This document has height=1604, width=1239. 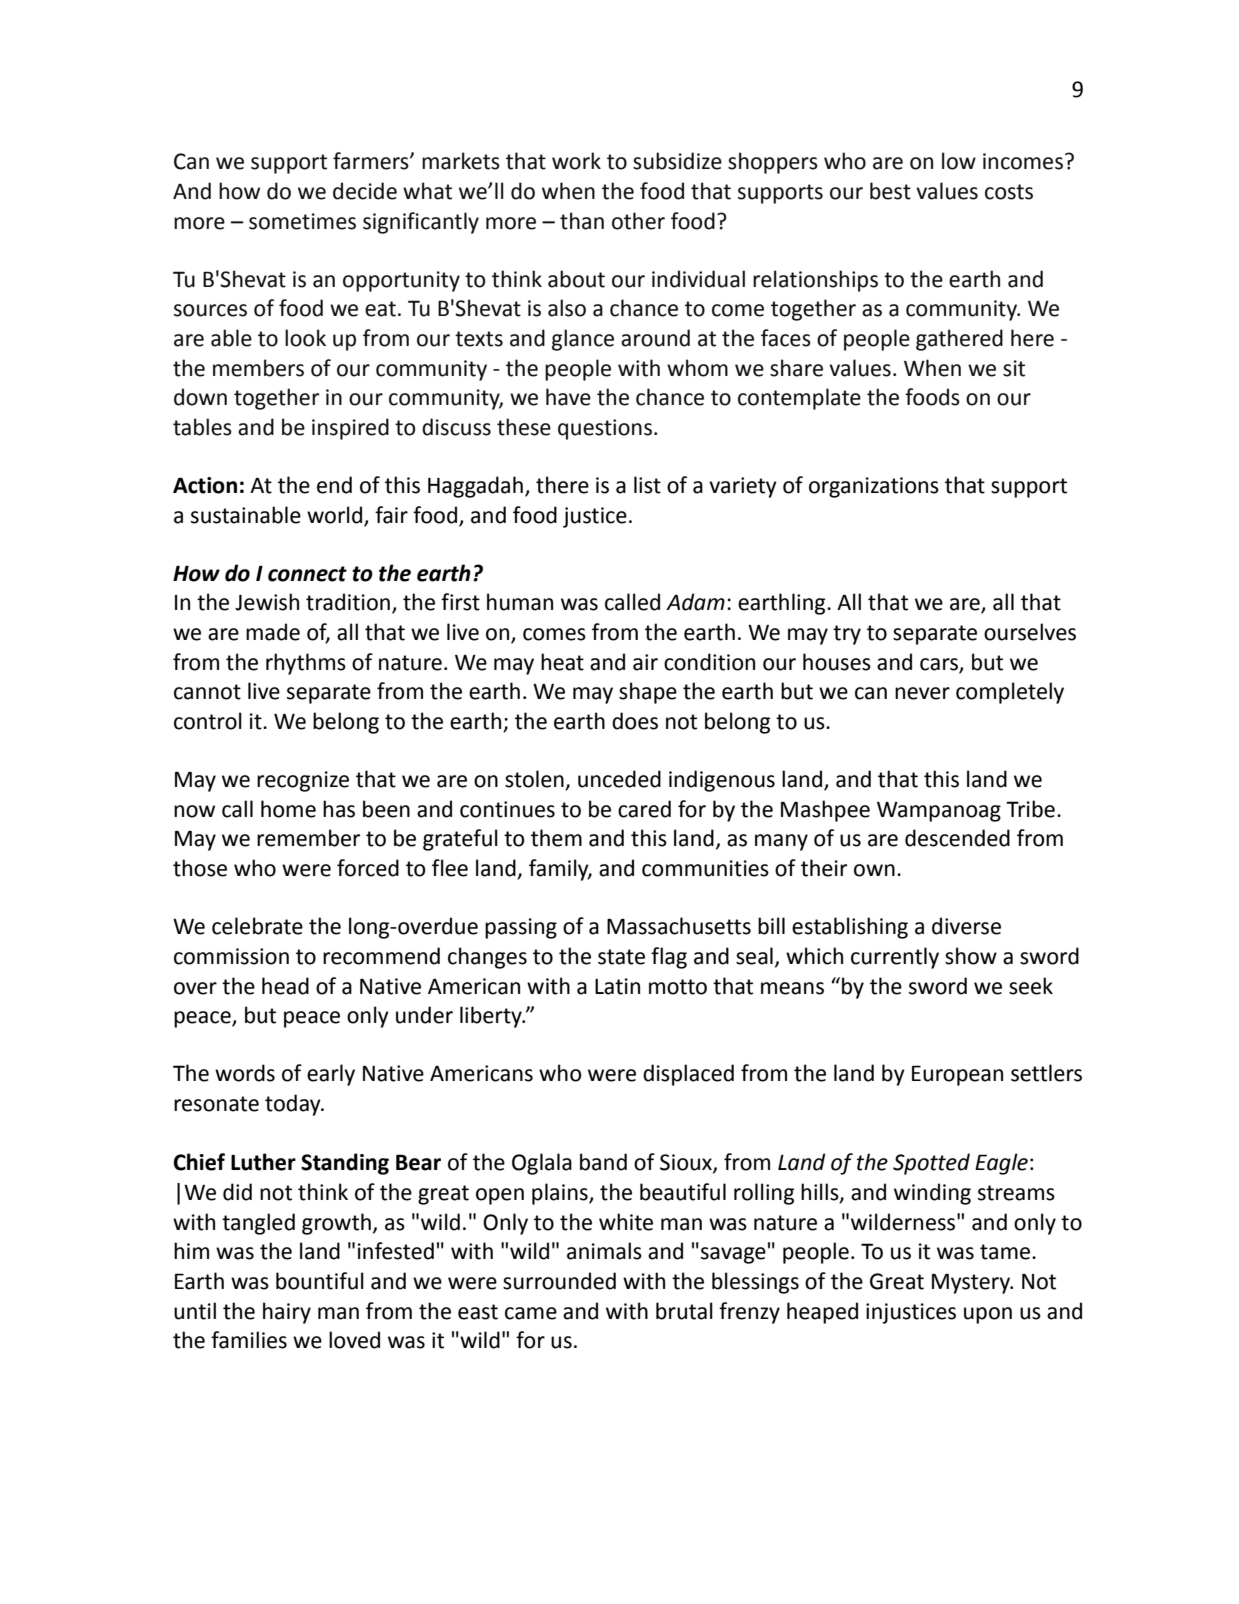 What do you see at coordinates (695, 602) in the document?
I see `Adam` at bounding box center [695, 602].
